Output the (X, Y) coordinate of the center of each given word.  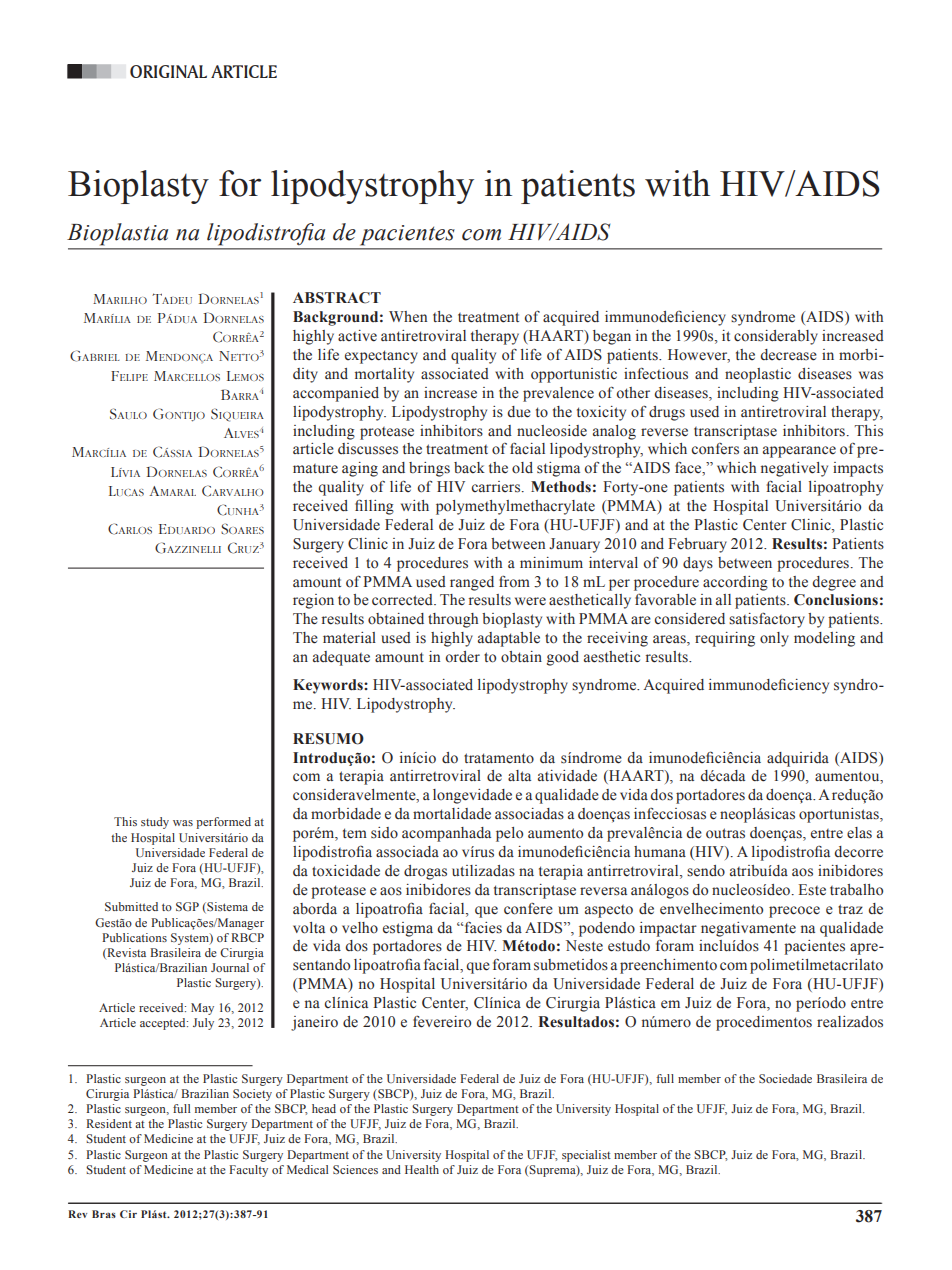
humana (660, 852)
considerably (776, 337)
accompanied (336, 394)
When (408, 316)
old (522, 468)
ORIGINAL (168, 71)
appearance (799, 452)
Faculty (248, 1171)
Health (422, 1169)
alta (519, 775)
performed (223, 823)
